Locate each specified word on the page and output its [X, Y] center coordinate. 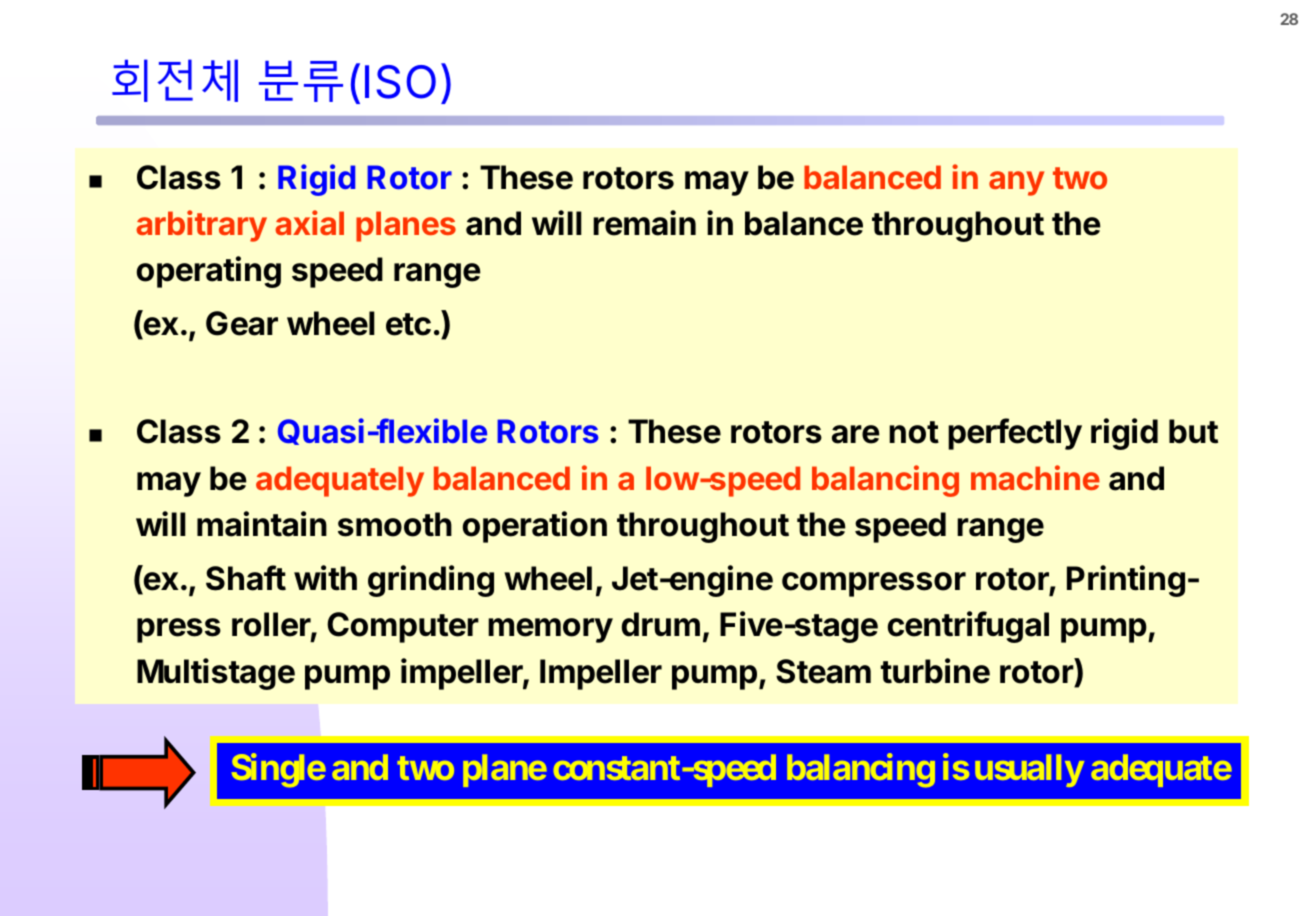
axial [309, 222]
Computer [403, 627]
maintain [262, 524]
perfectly [1015, 434]
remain [644, 223]
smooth [395, 524]
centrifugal [968, 627]
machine [1035, 477]
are [856, 434]
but [1193, 431]
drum [661, 624]
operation [535, 527]
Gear [242, 323]
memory [550, 630]
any [1016, 183]
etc [408, 324]
